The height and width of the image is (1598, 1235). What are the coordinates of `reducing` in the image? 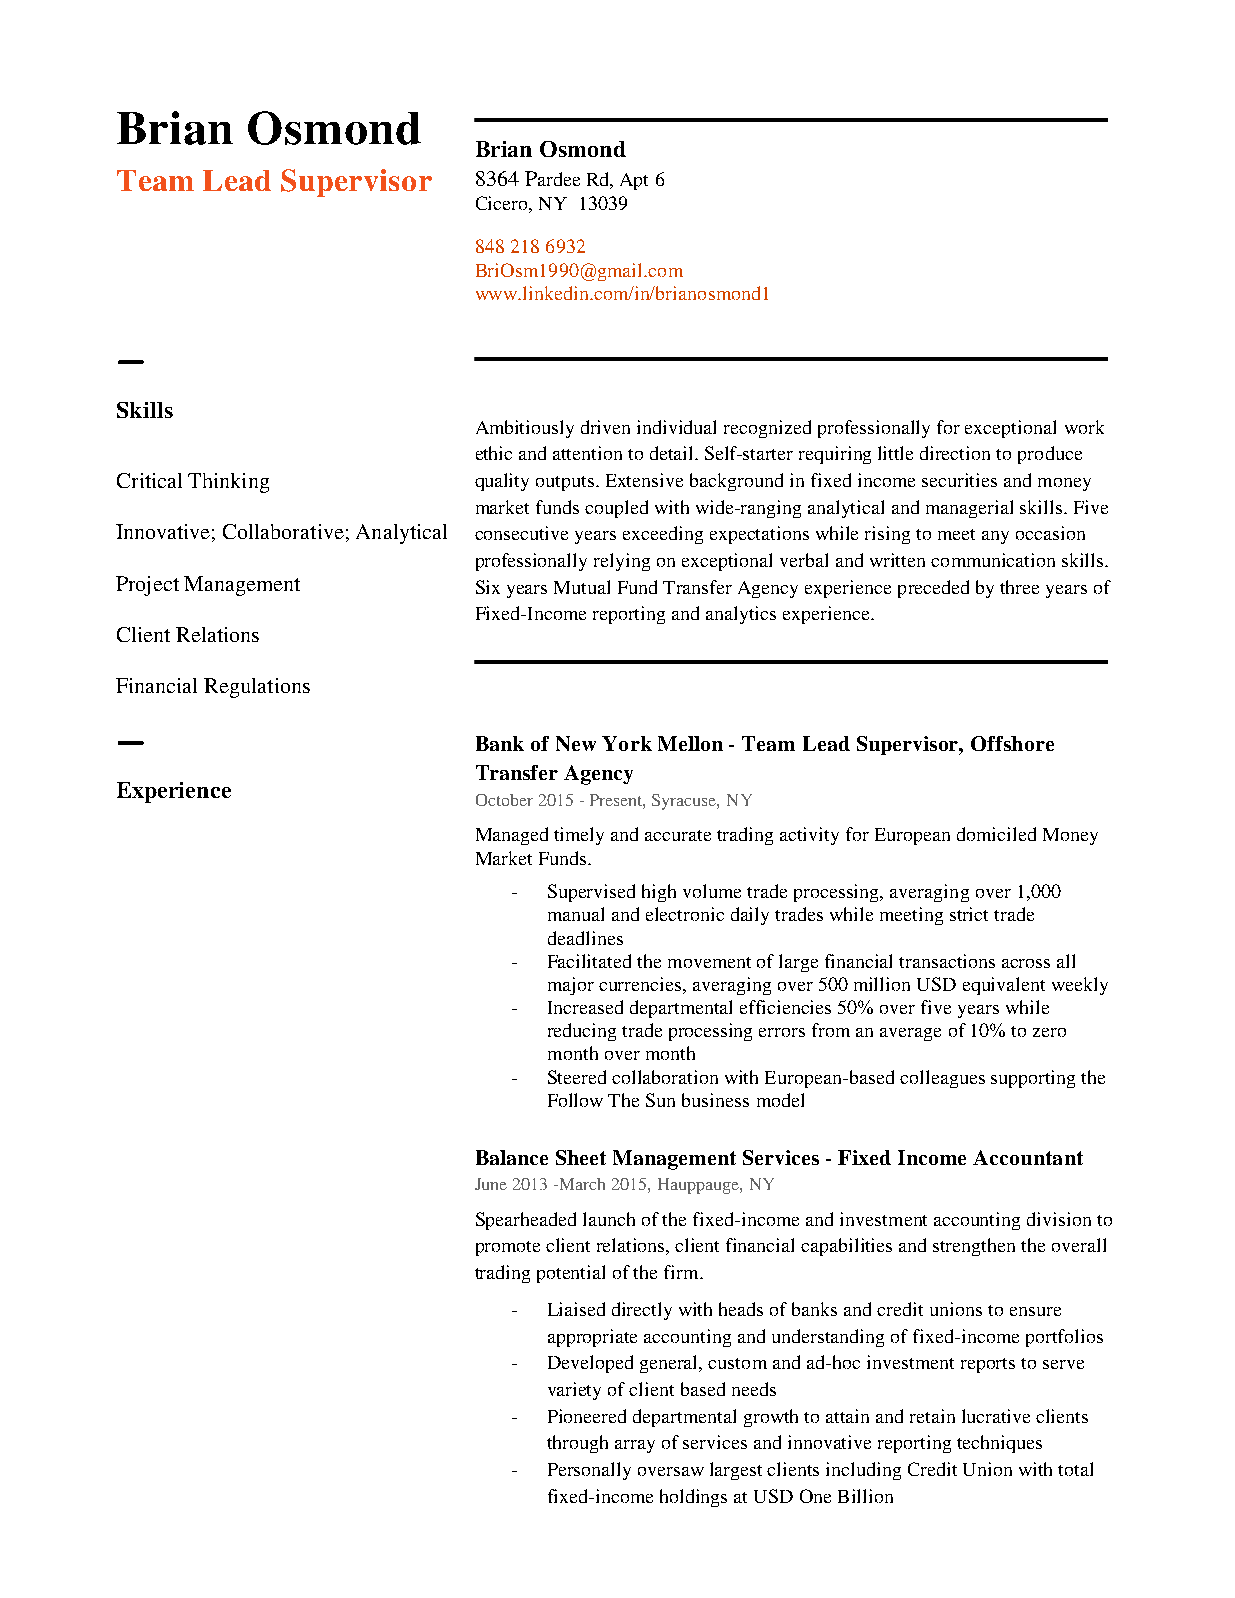 It's located at (582, 1032).
